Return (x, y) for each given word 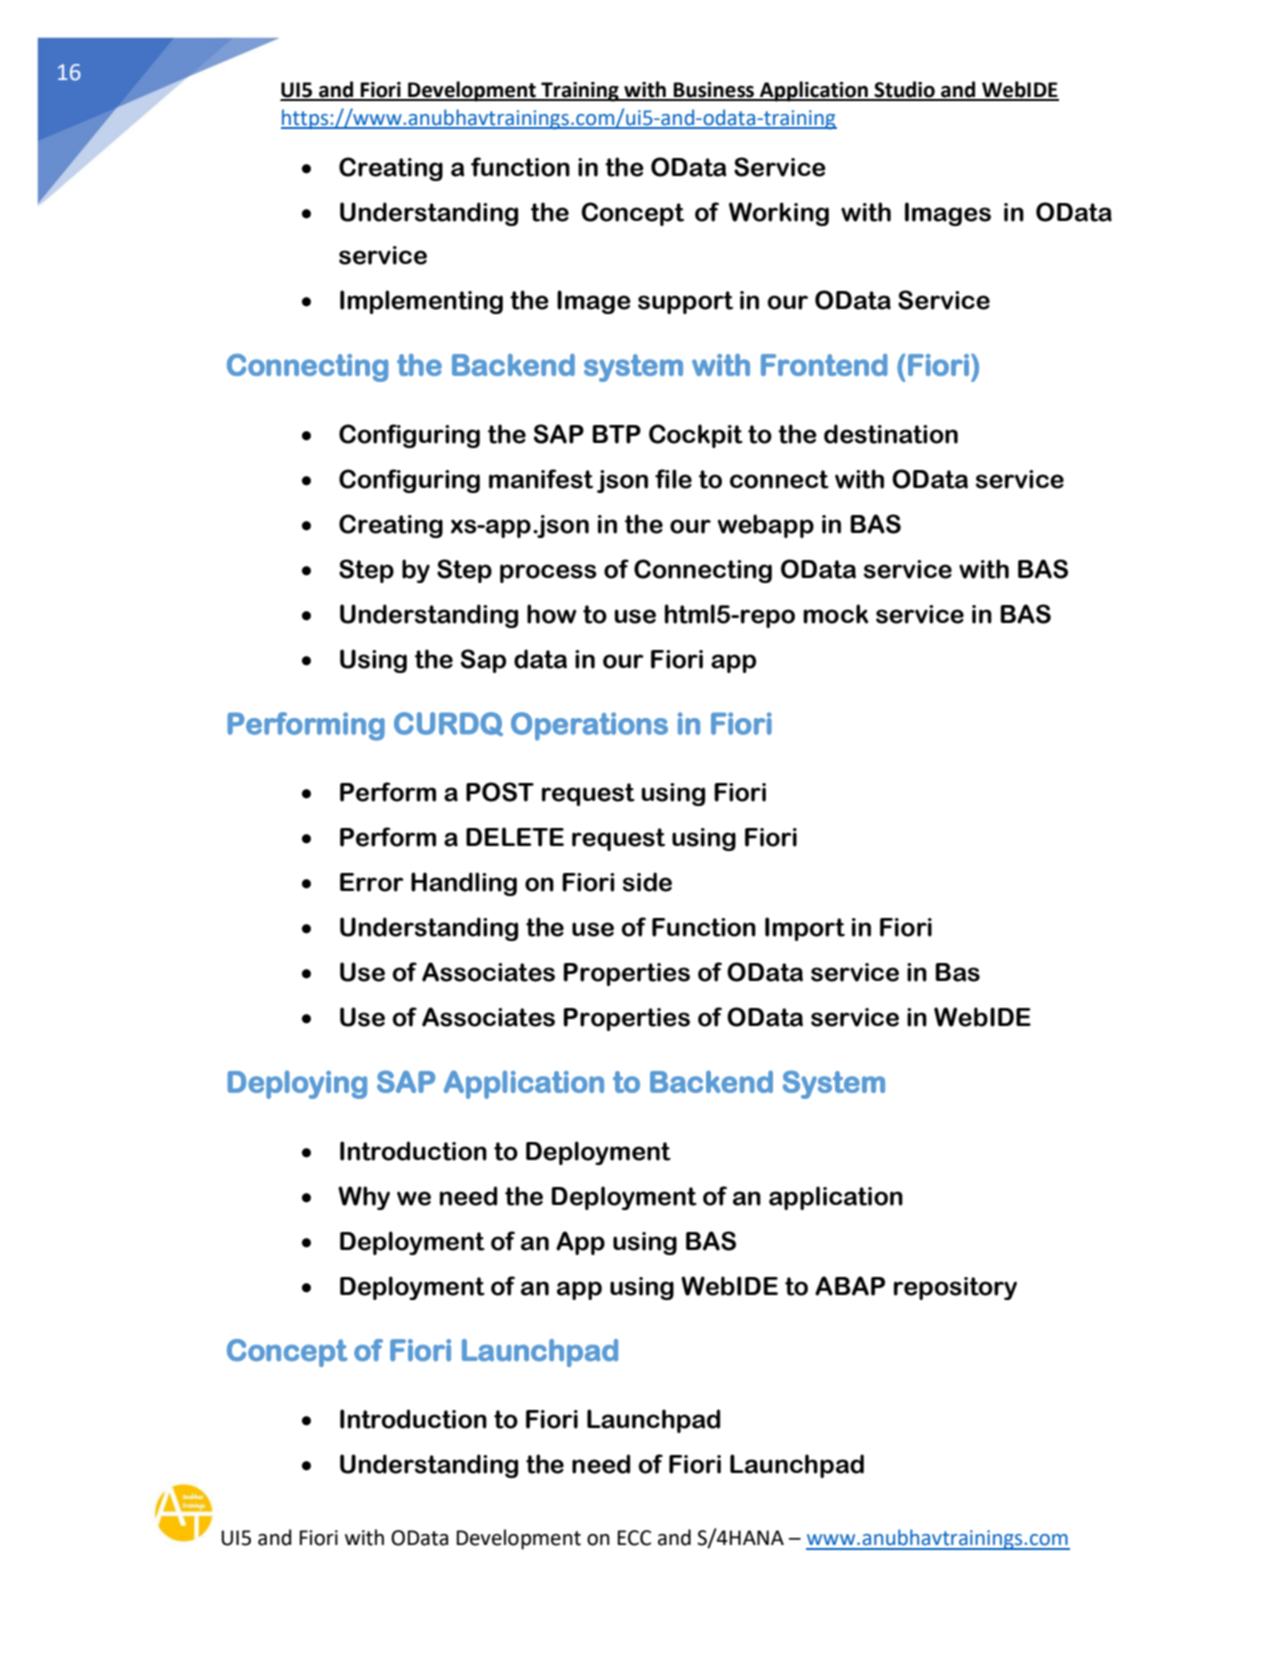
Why (364, 1198)
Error (372, 882)
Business (714, 91)
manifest (541, 479)
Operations (589, 726)
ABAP (850, 1286)
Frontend (824, 365)
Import (805, 929)
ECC (634, 1538)
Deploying (297, 1084)
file (673, 479)
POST (500, 792)
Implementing (421, 302)
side (647, 882)
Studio (904, 90)
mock (835, 614)
